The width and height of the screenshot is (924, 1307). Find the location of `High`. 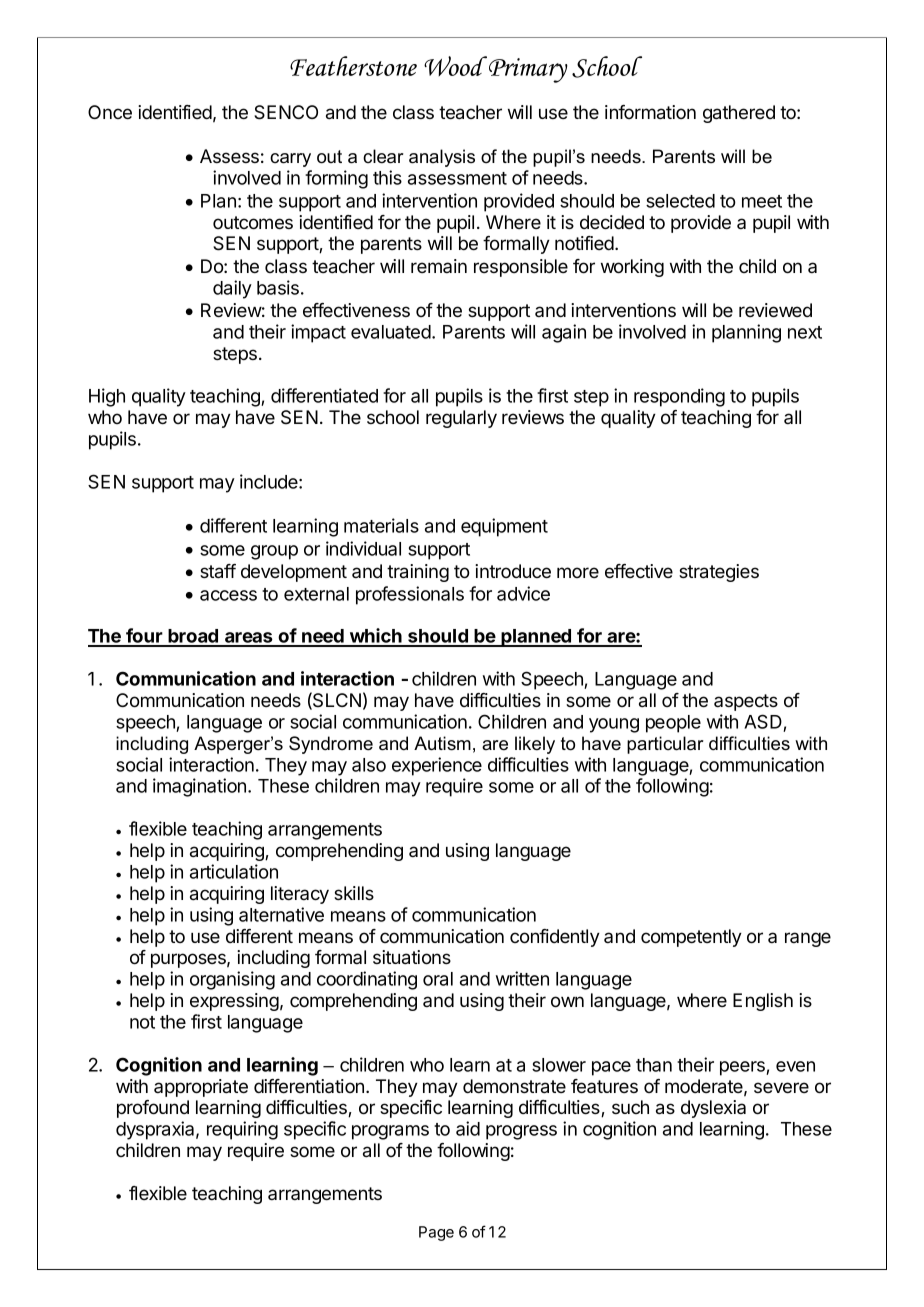

High is located at coordinates (107, 397).
